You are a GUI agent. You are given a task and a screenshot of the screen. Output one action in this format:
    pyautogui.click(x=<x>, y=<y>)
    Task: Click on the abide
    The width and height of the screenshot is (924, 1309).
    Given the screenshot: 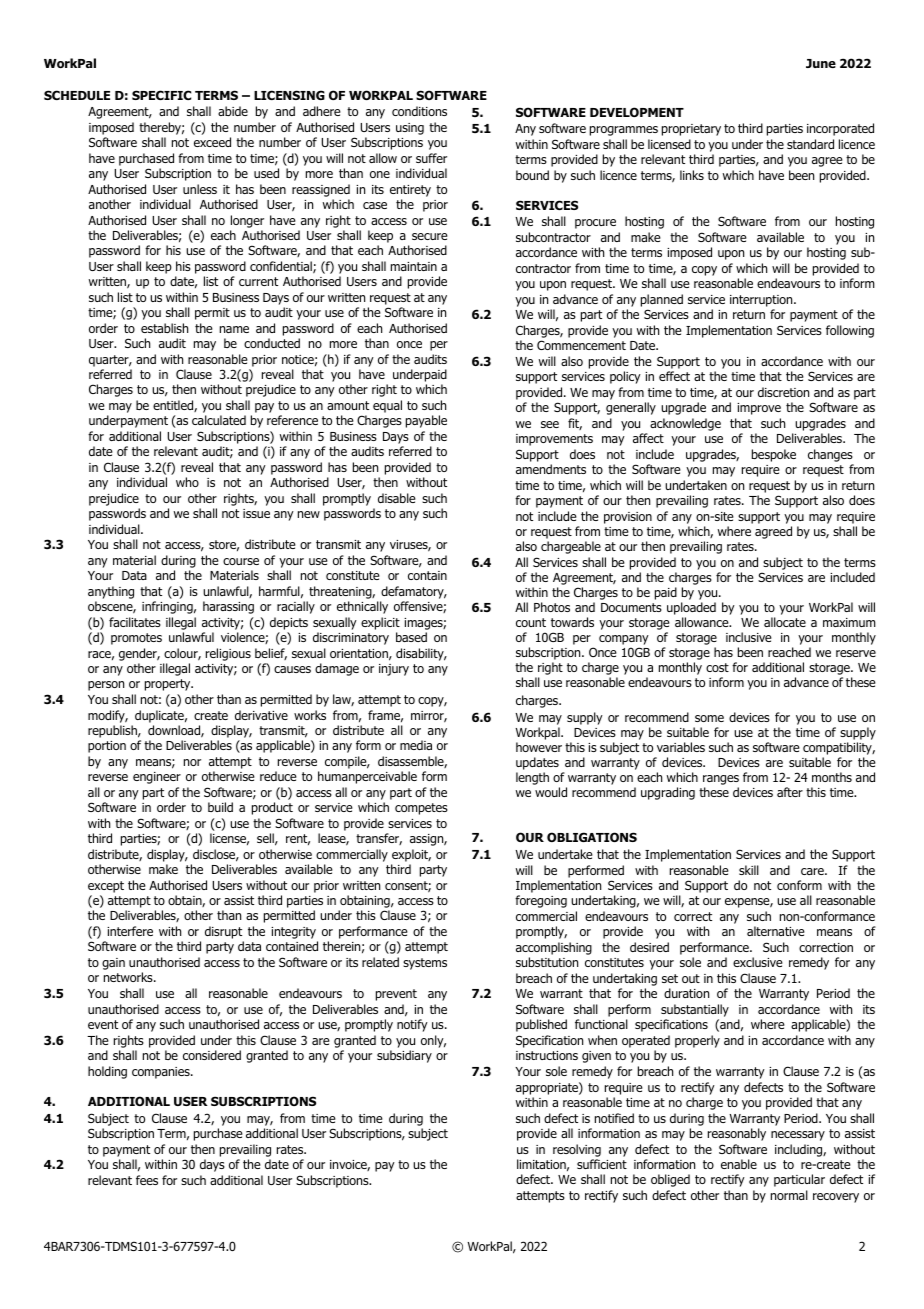 What is the action you would take?
    pyautogui.click(x=233, y=111)
